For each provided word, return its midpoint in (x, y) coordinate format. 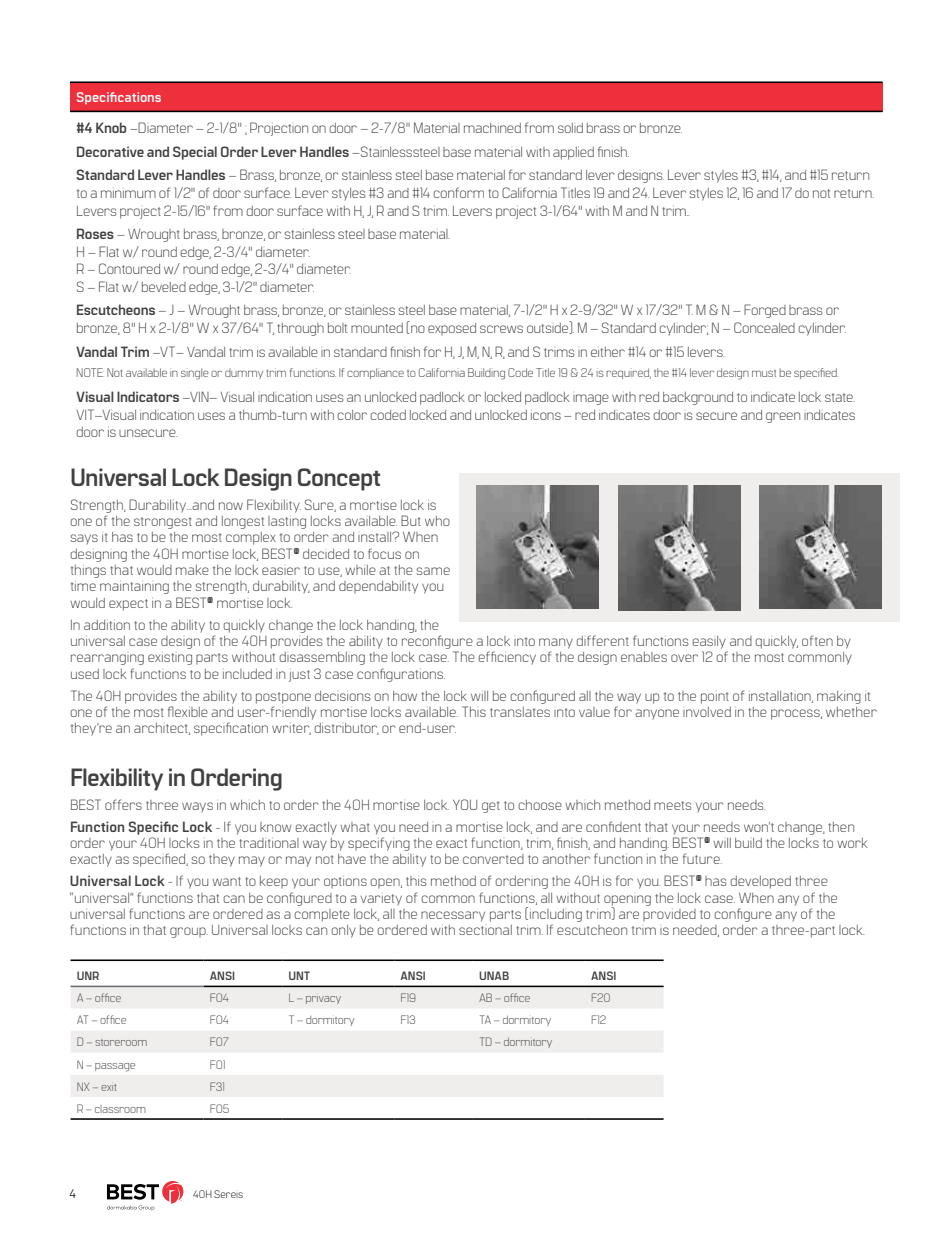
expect (128, 605)
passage (115, 1067)
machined (492, 128)
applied (573, 153)
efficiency (507, 657)
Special (195, 153)
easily (709, 642)
